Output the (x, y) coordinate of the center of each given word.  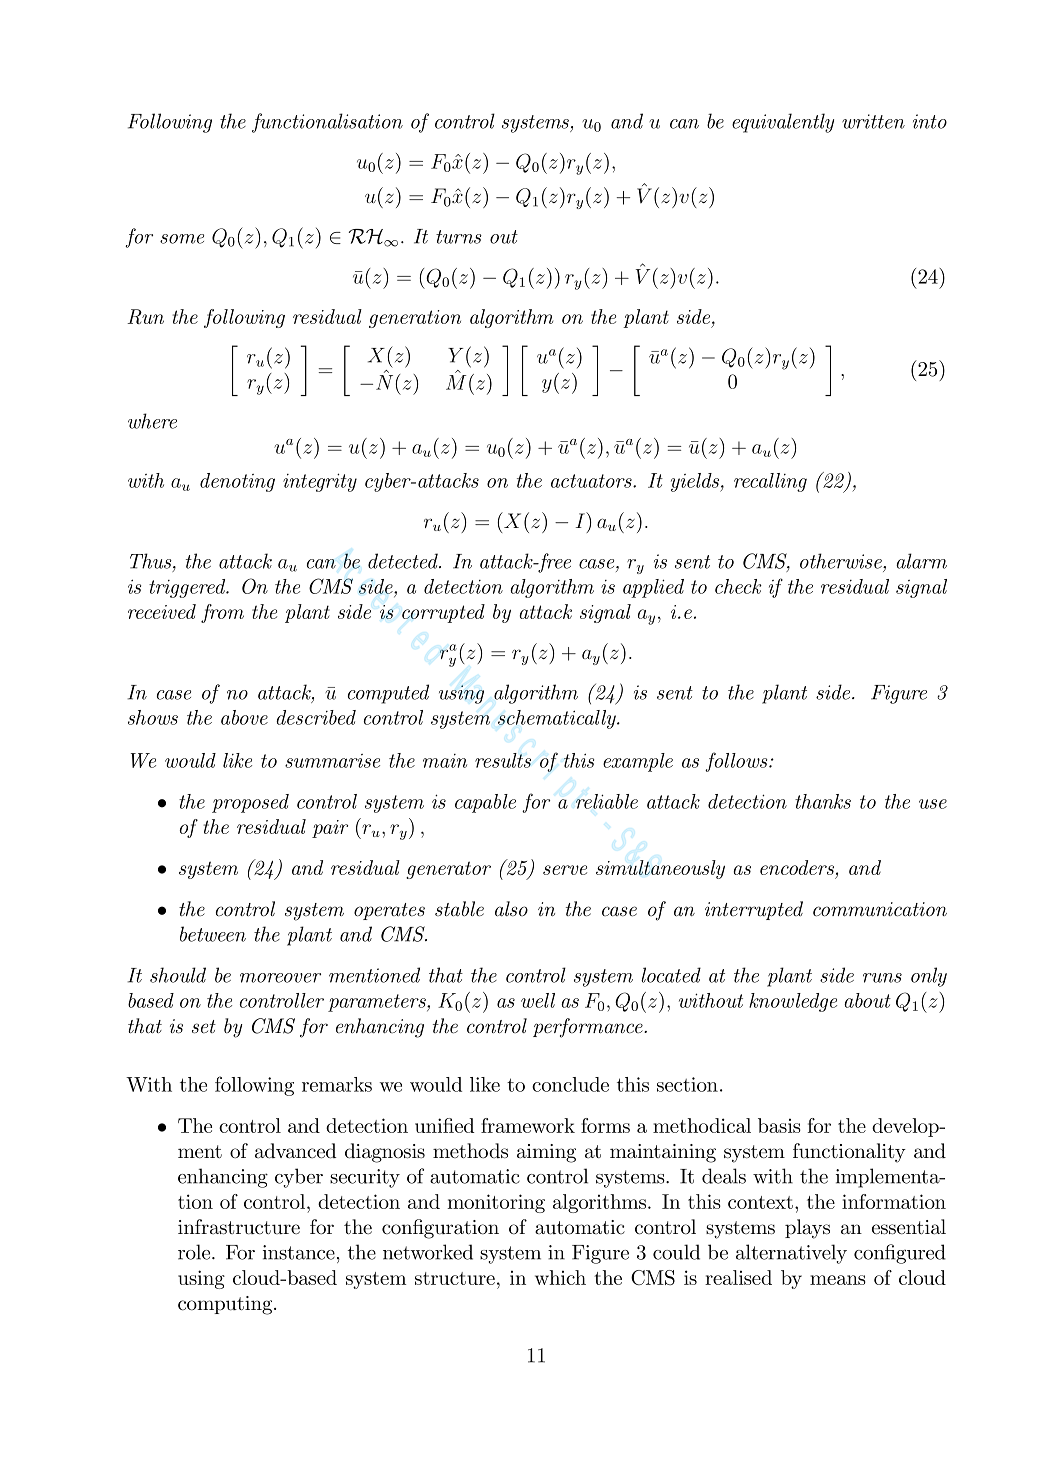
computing (226, 1305)
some (182, 239)
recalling (770, 482)
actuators (592, 481)
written (873, 121)
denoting (237, 482)
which (560, 1277)
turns (459, 237)
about (867, 1000)
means (838, 1280)
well (538, 1000)
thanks (823, 801)
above (244, 717)
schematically (558, 719)
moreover (280, 978)
